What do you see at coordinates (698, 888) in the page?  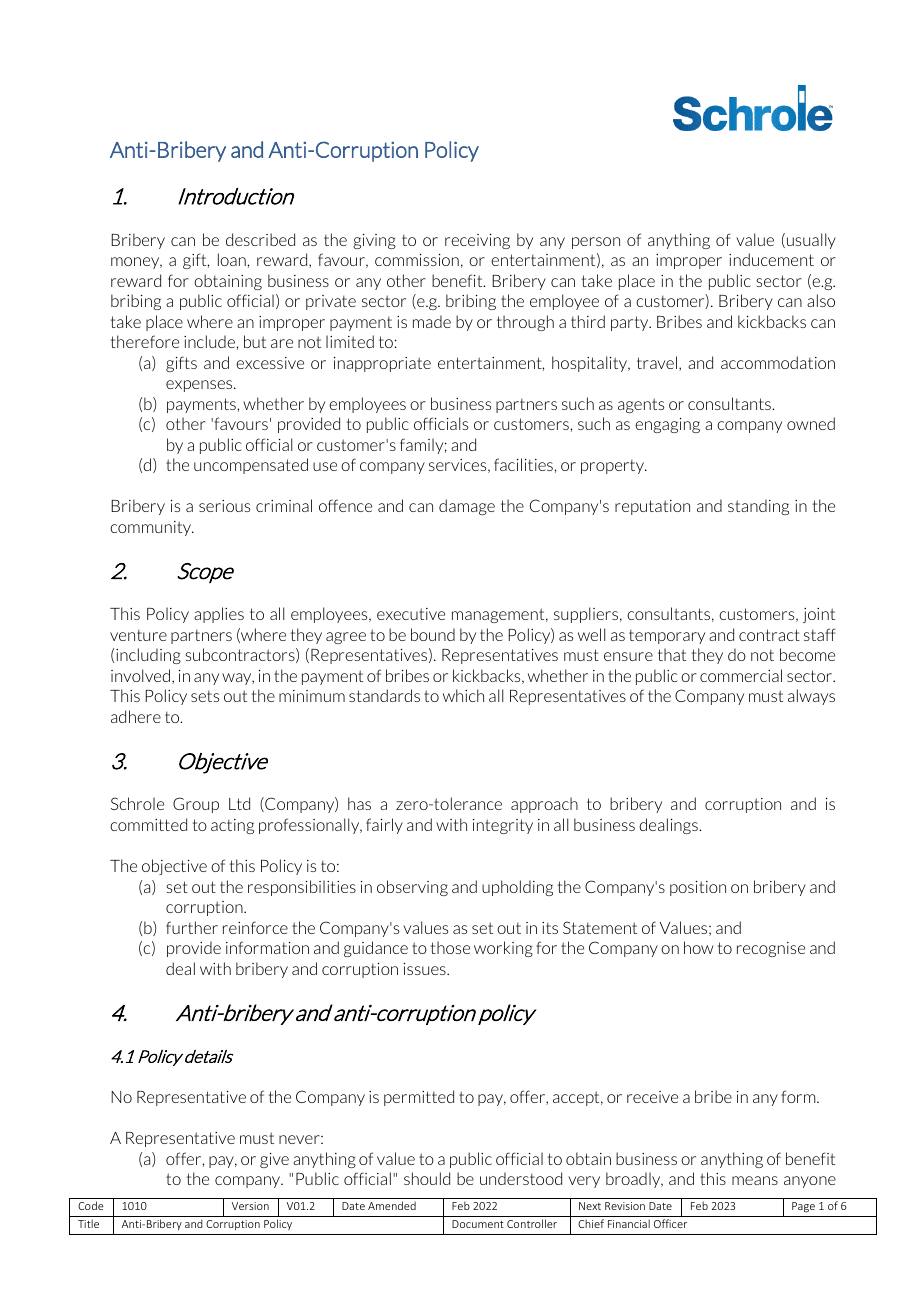 I see `position` at bounding box center [698, 888].
